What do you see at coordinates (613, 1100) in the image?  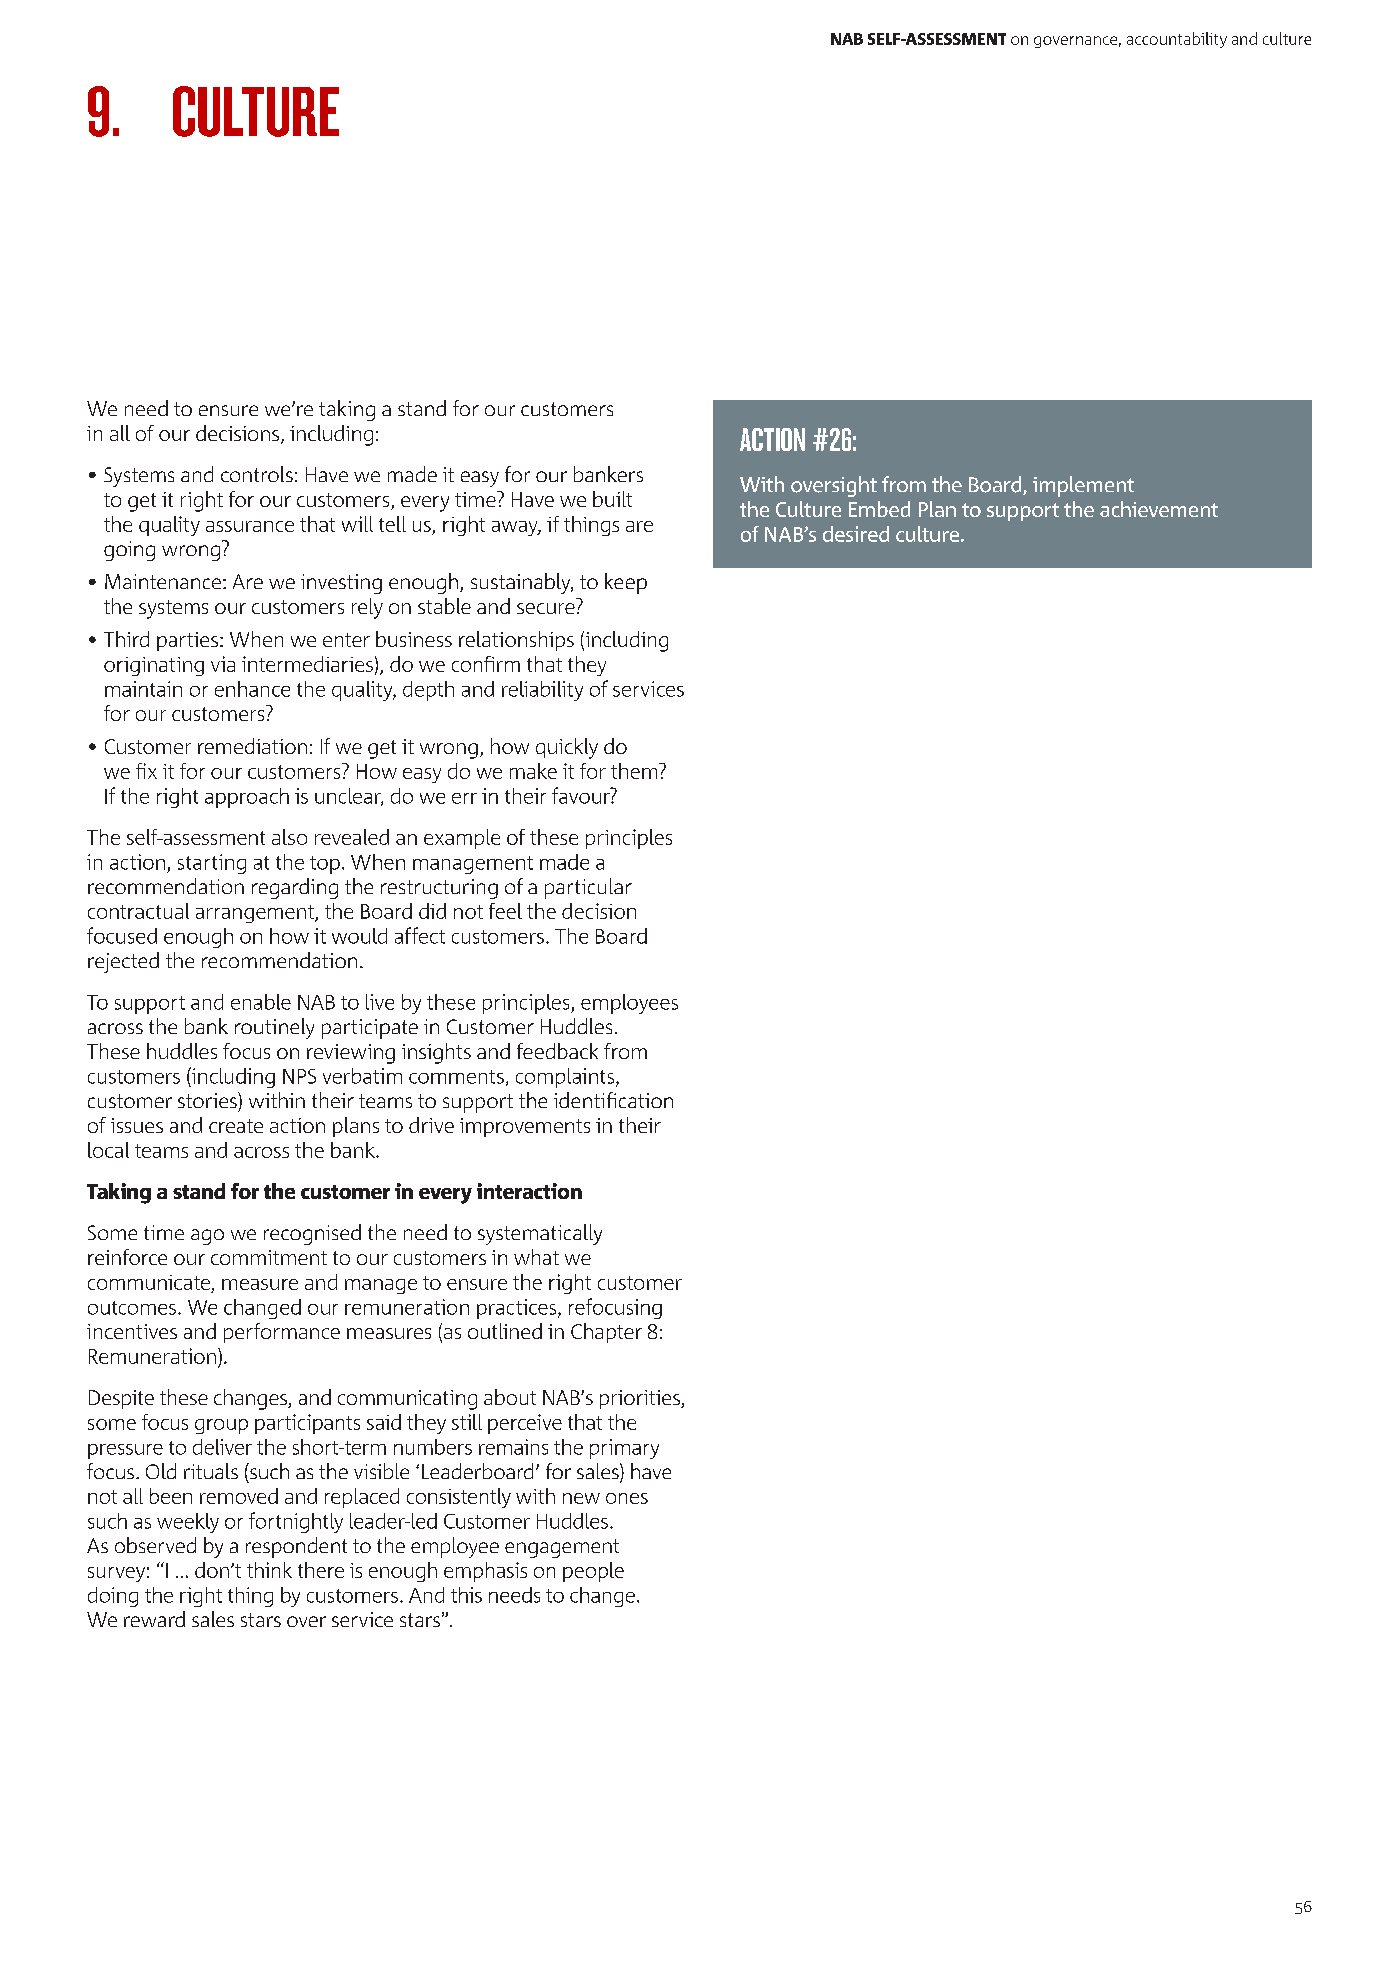 I see `identification` at bounding box center [613, 1100].
